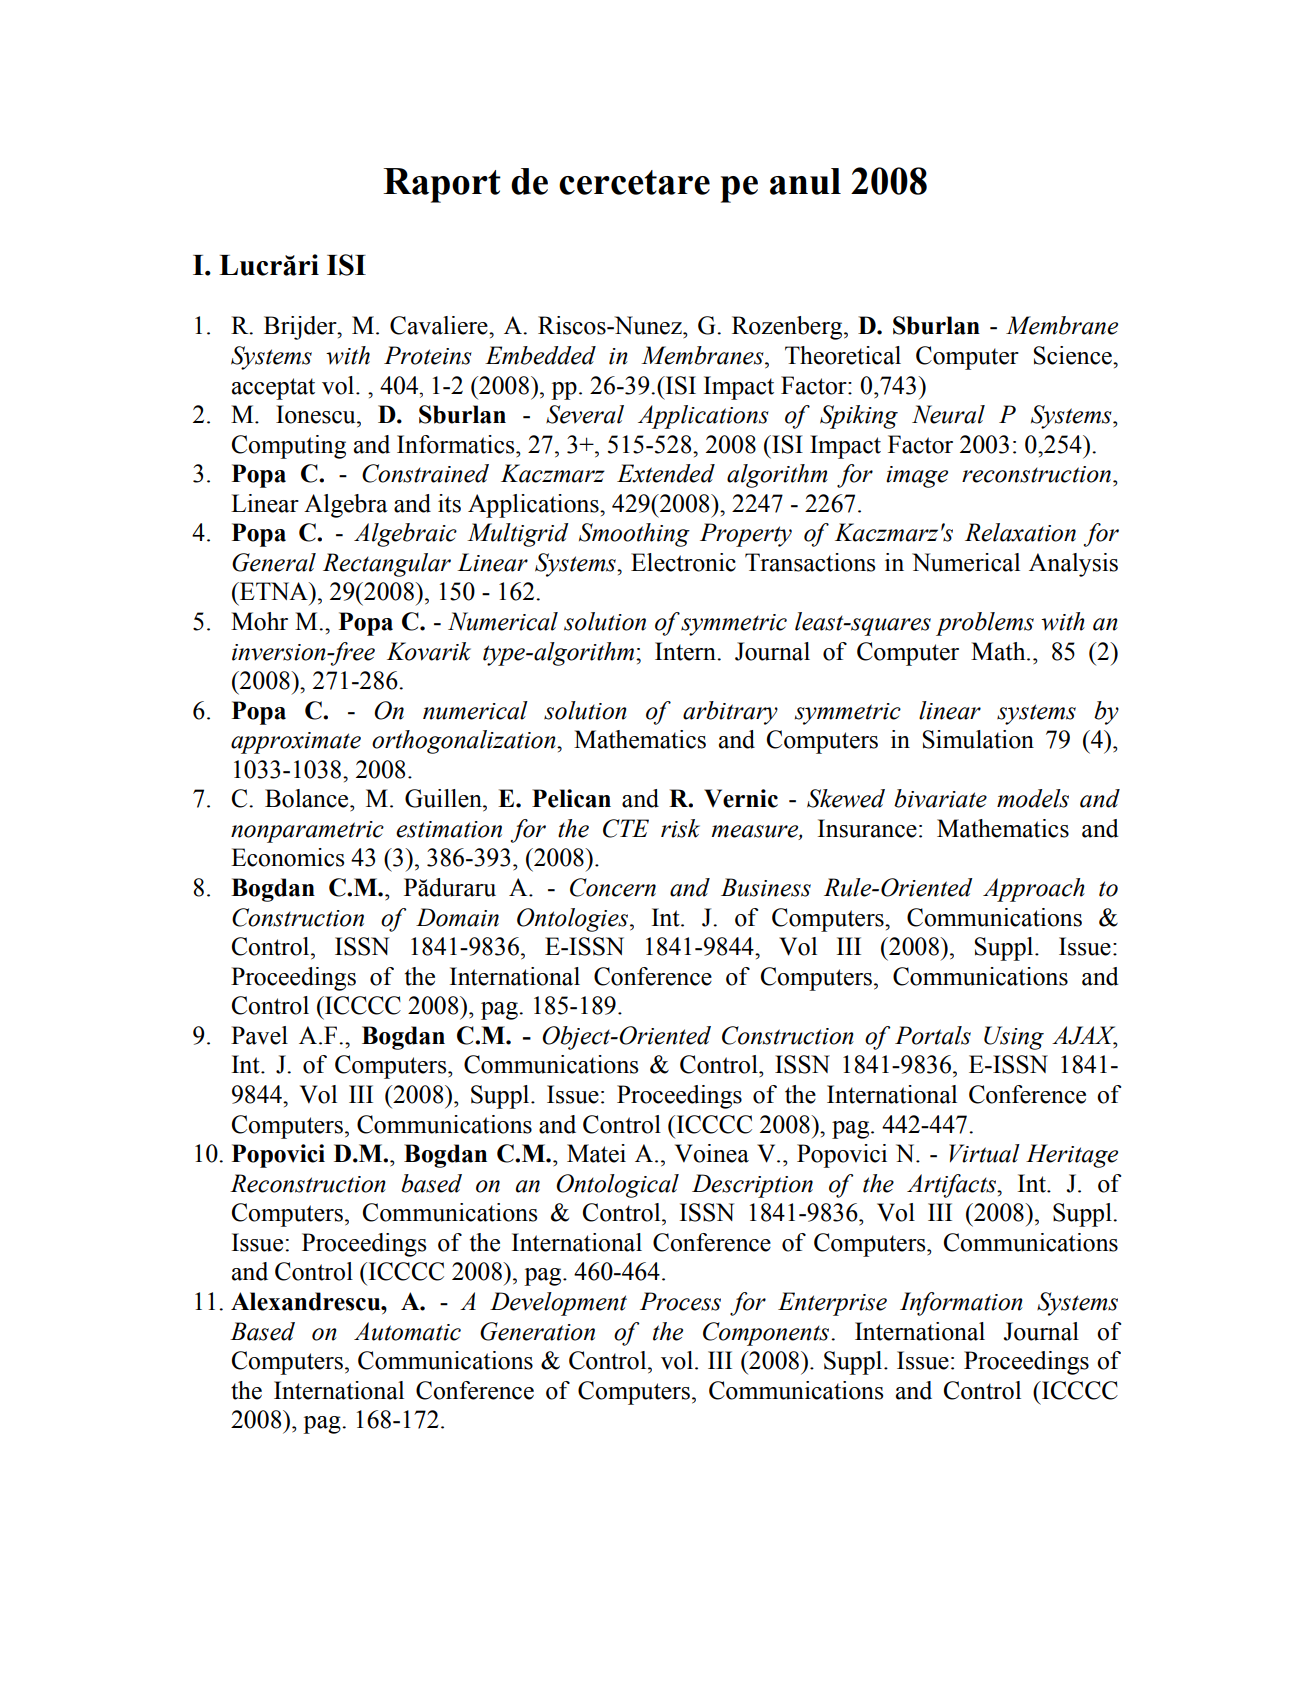 The image size is (1311, 1697). Describe the element at coordinates (1014, 1038) in the screenshot. I see `Using` at that location.
